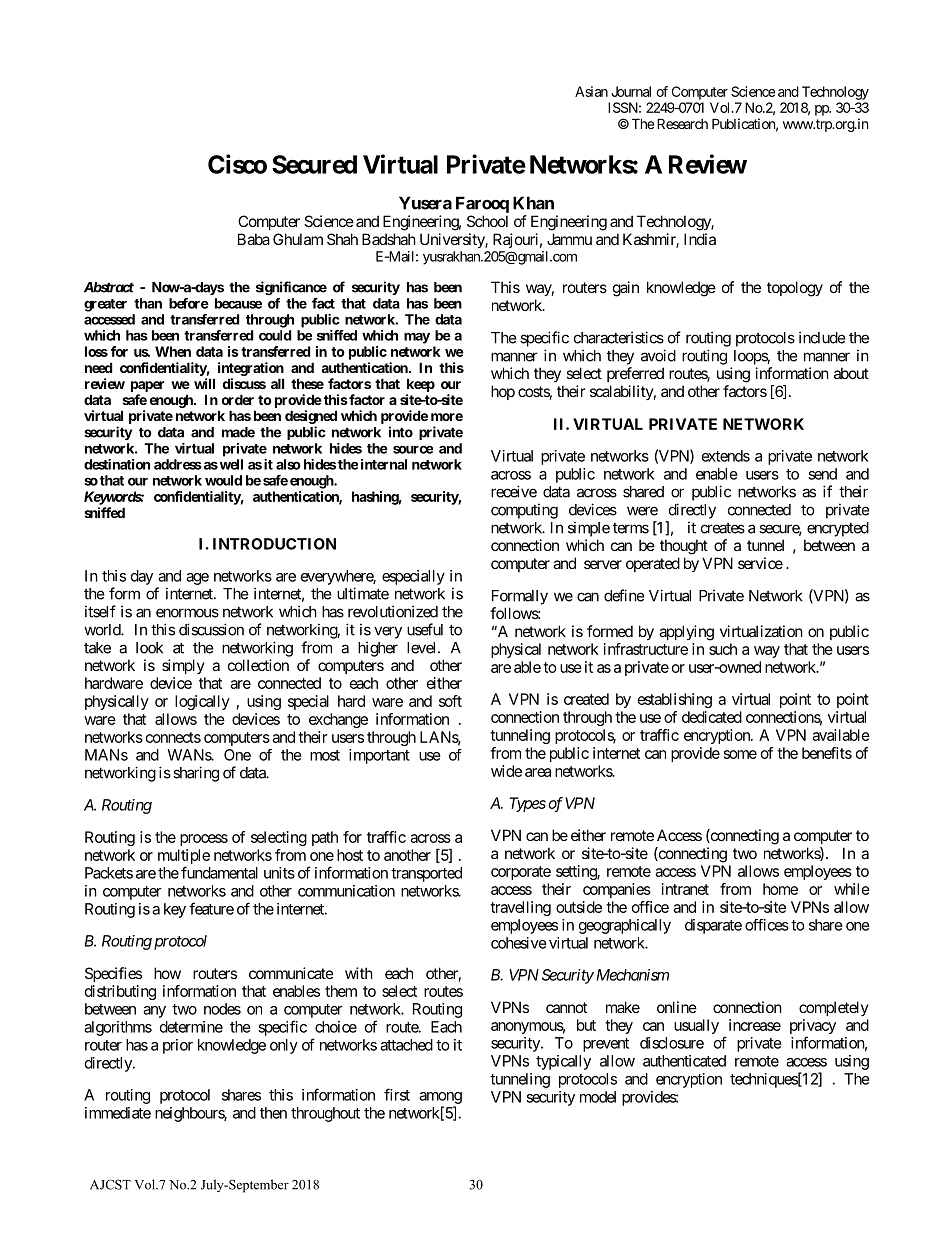 This screenshot has width=952, height=1233. What do you see at coordinates (178, 1046) in the screenshot?
I see `prior` at bounding box center [178, 1046].
